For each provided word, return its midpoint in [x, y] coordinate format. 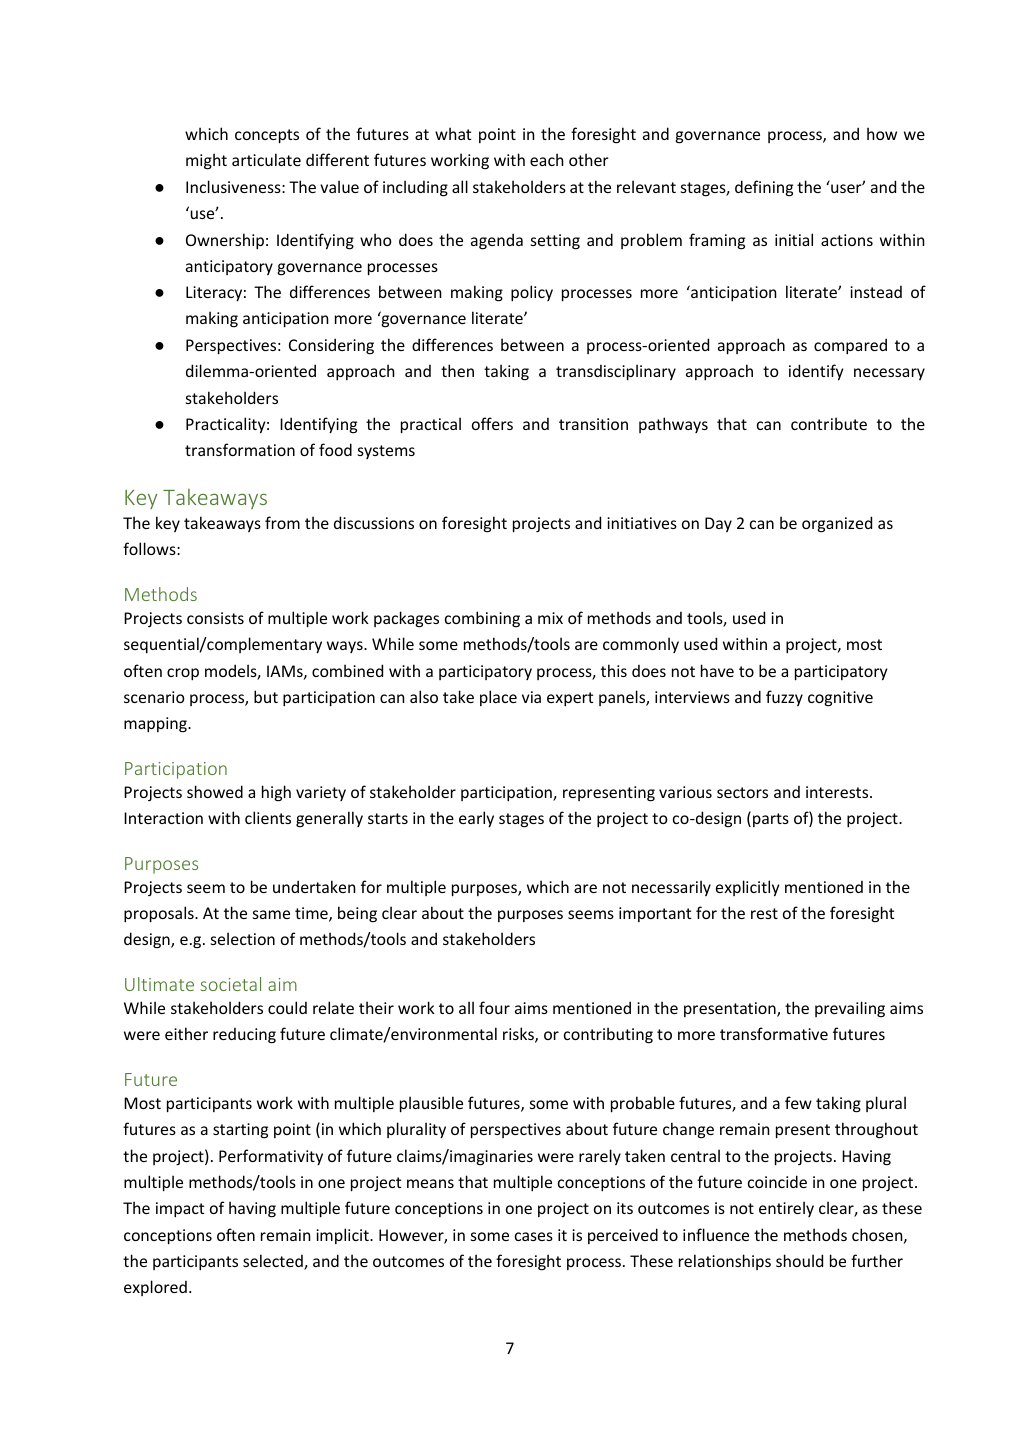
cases [534, 1236]
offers [492, 423]
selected [274, 1262]
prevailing [850, 1009]
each [547, 159]
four [494, 1007]
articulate [266, 159]
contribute [829, 423]
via [531, 697]
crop [183, 674]
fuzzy [784, 698]
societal [231, 984]
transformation [240, 449]
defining [764, 188]
